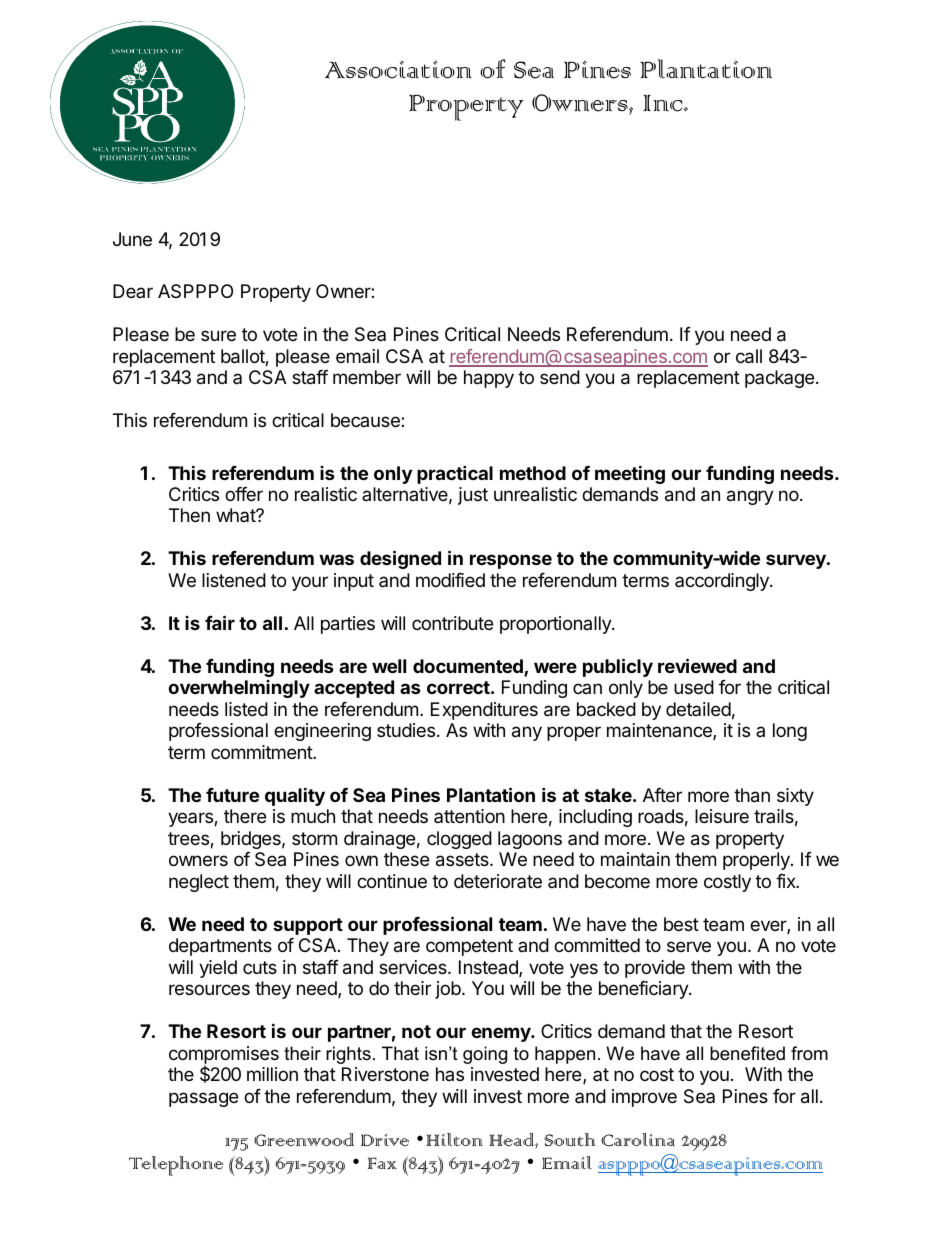 This document has width=952, height=1233. I want to click on passage, so click(203, 1099).
